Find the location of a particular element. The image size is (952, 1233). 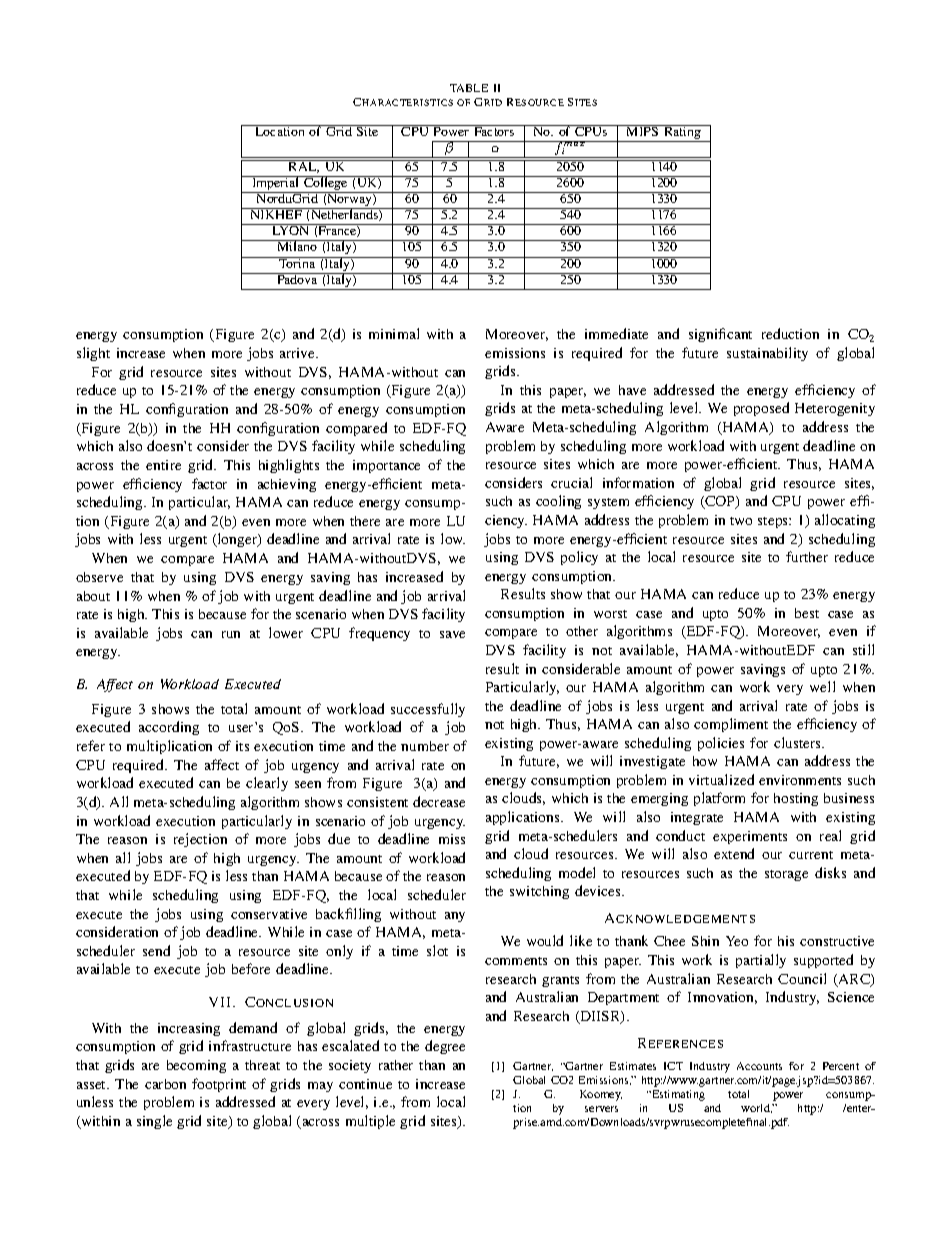

run is located at coordinates (231, 634).
